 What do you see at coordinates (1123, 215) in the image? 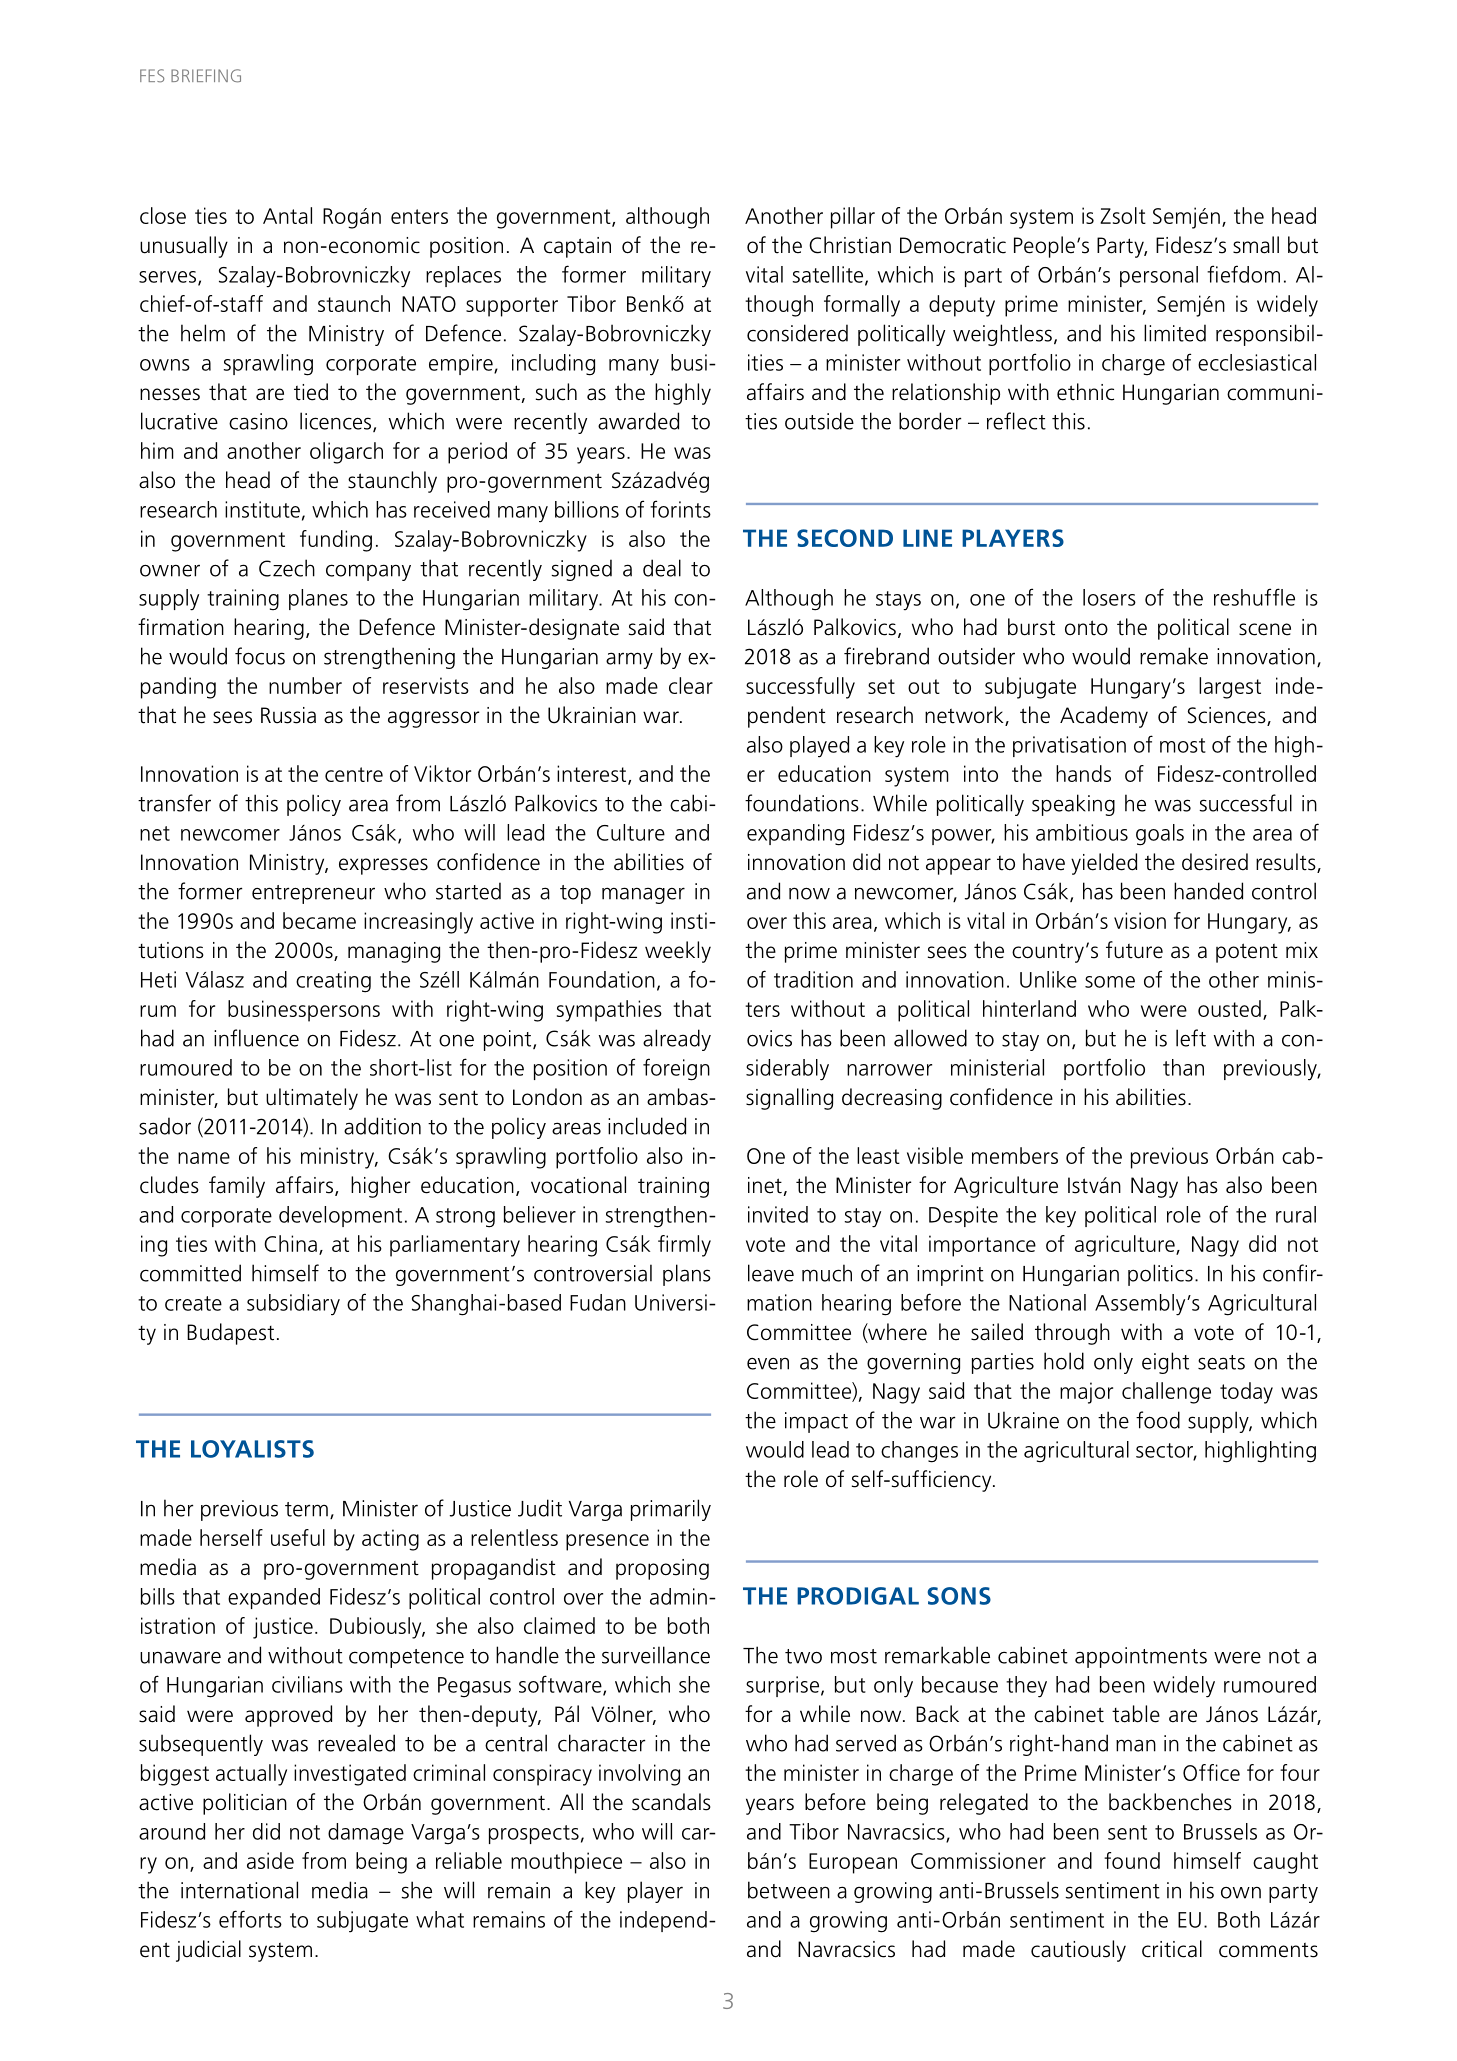
I see `Zsolt` at bounding box center [1123, 215].
